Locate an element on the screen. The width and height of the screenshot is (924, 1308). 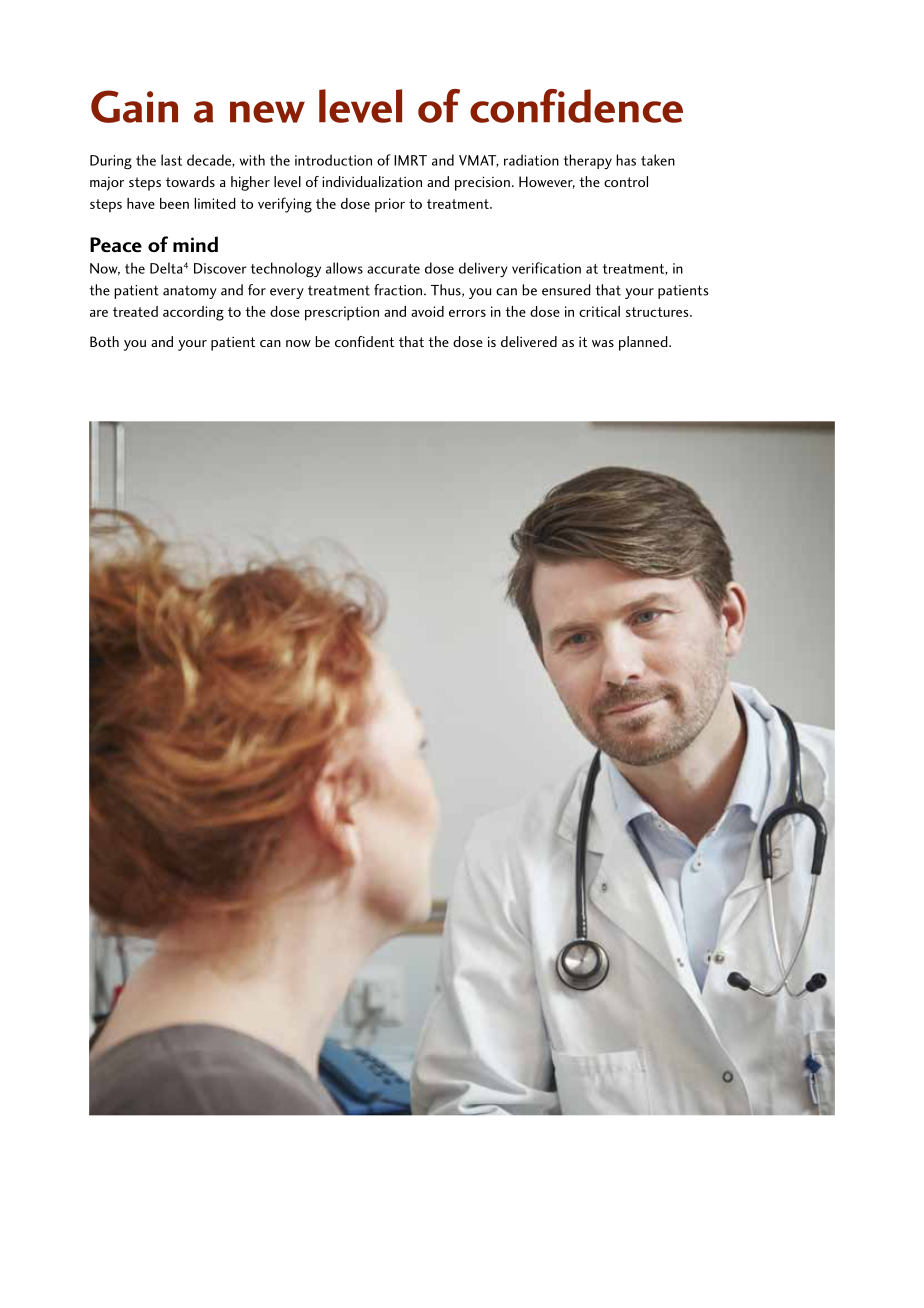
mind is located at coordinates (195, 244).
